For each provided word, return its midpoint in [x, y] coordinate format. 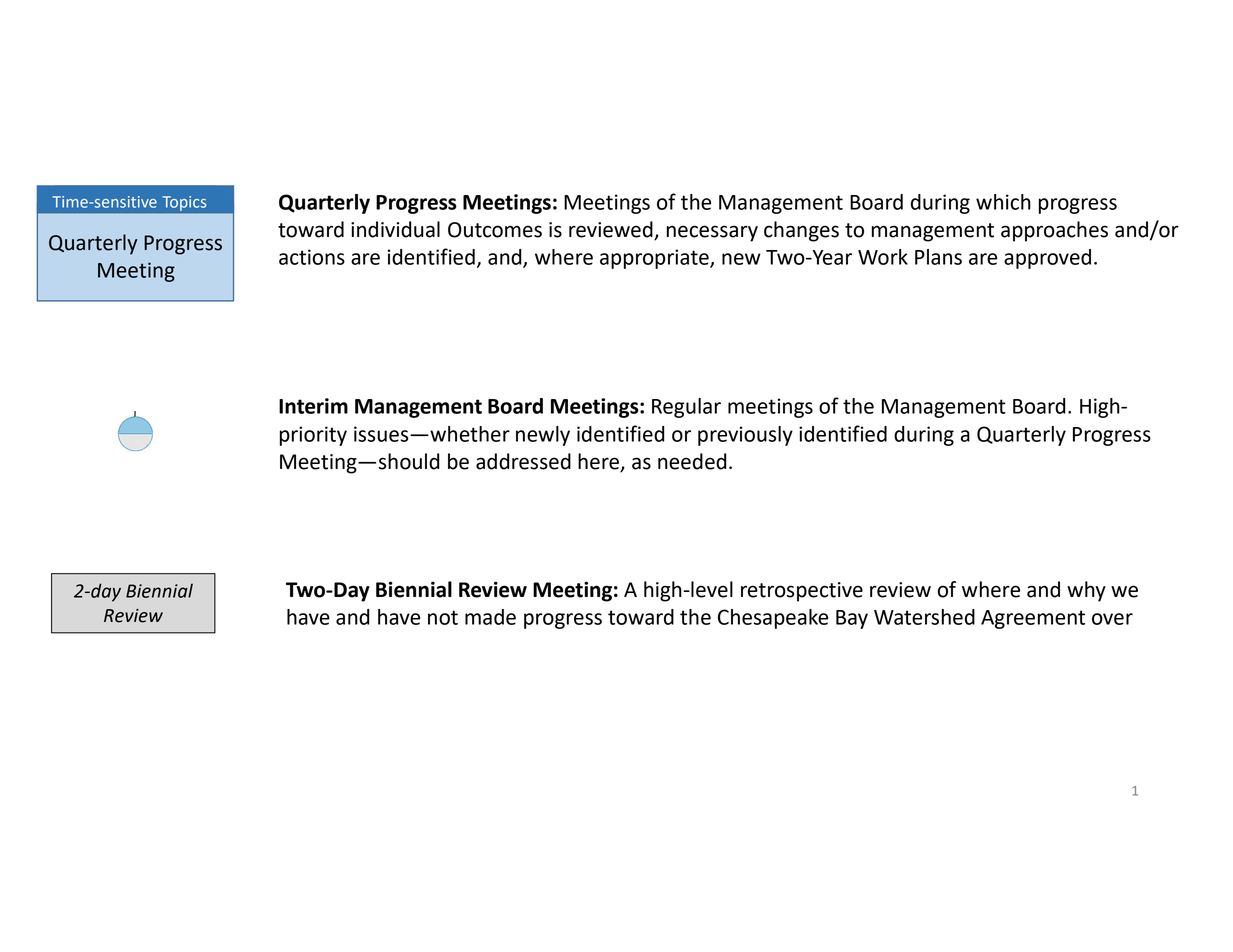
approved [1047, 259]
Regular [686, 408]
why [1086, 591]
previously [745, 436]
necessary [712, 233]
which [1003, 202]
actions [312, 257]
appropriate [655, 259]
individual [395, 229]
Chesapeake [773, 619]
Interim [313, 406]
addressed [523, 461]
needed [692, 461]
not [443, 617]
